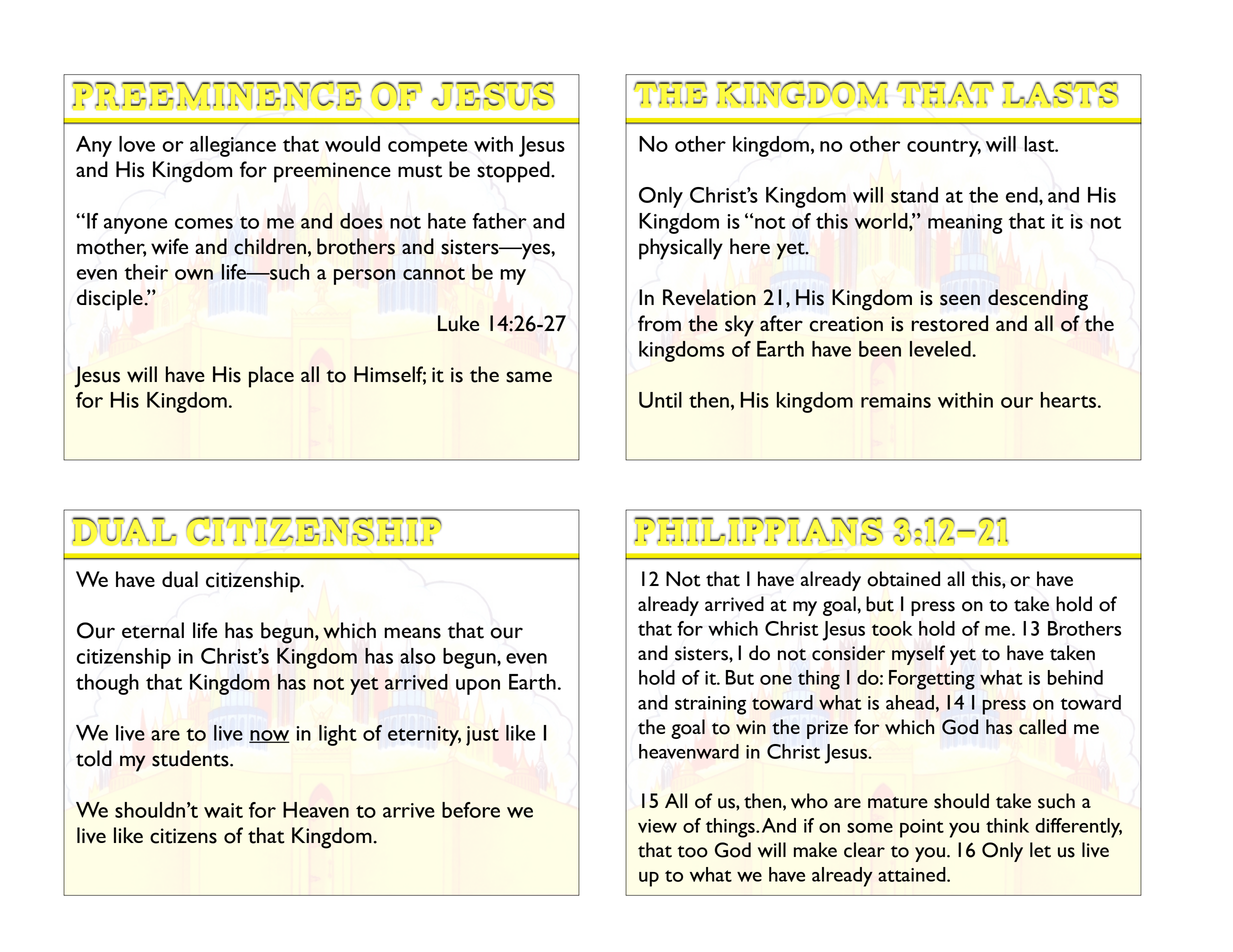 This screenshot has height=952, width=1233. I want to click on compete, so click(427, 148).
